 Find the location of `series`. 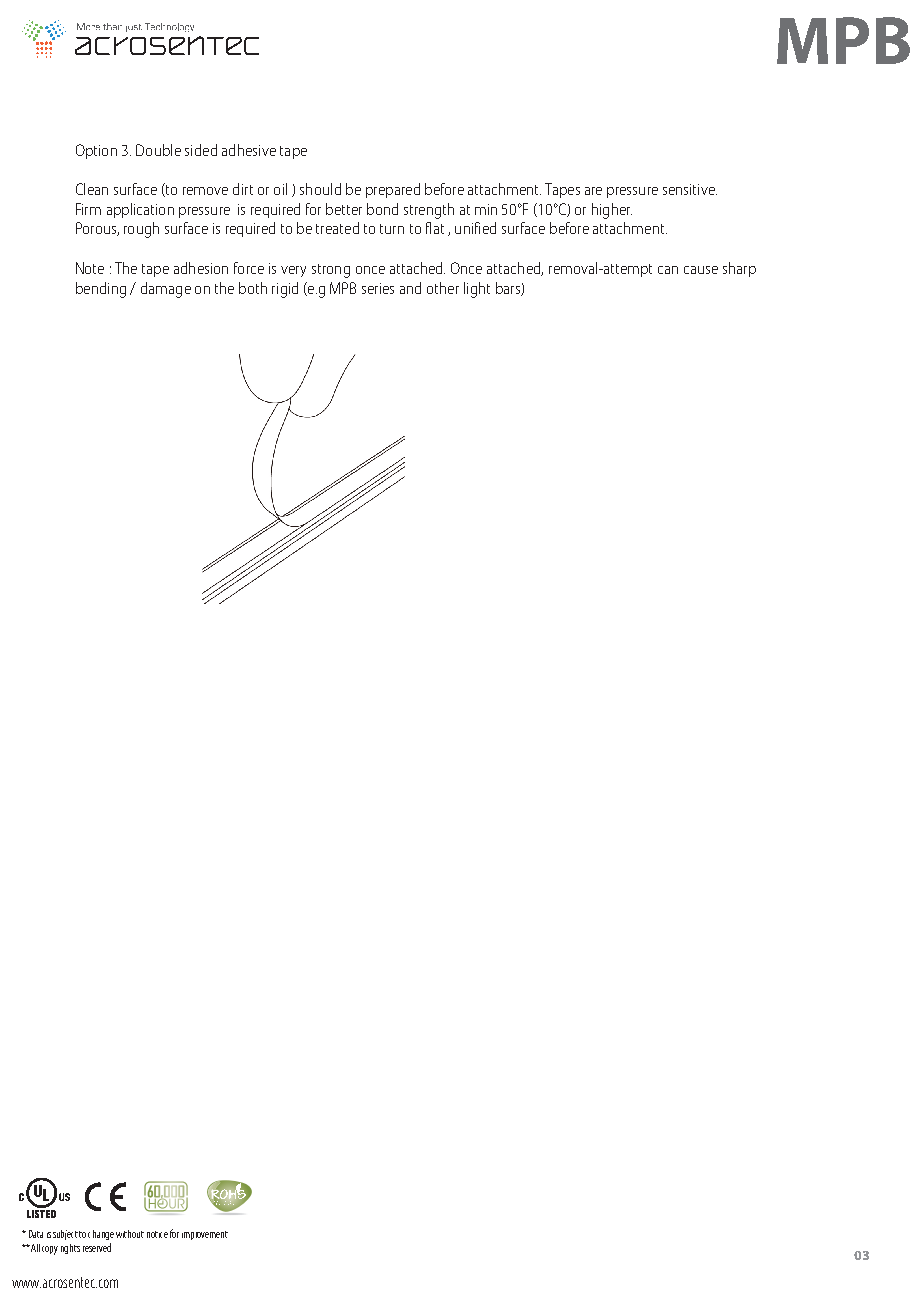

series is located at coordinates (378, 288).
